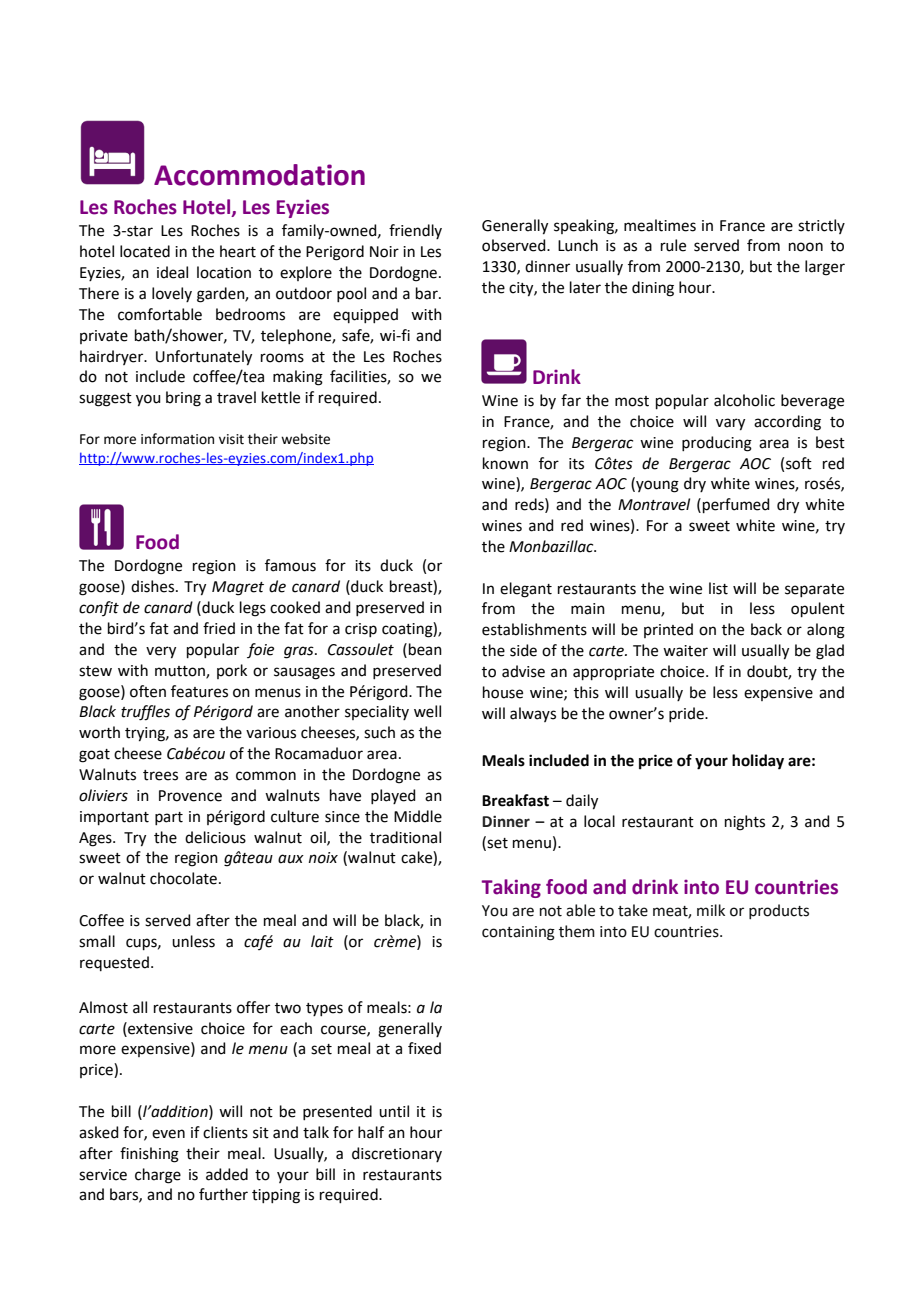 This page has height=1308, width=924. Describe the element at coordinates (503, 692) in the page. I see `house` at that location.
